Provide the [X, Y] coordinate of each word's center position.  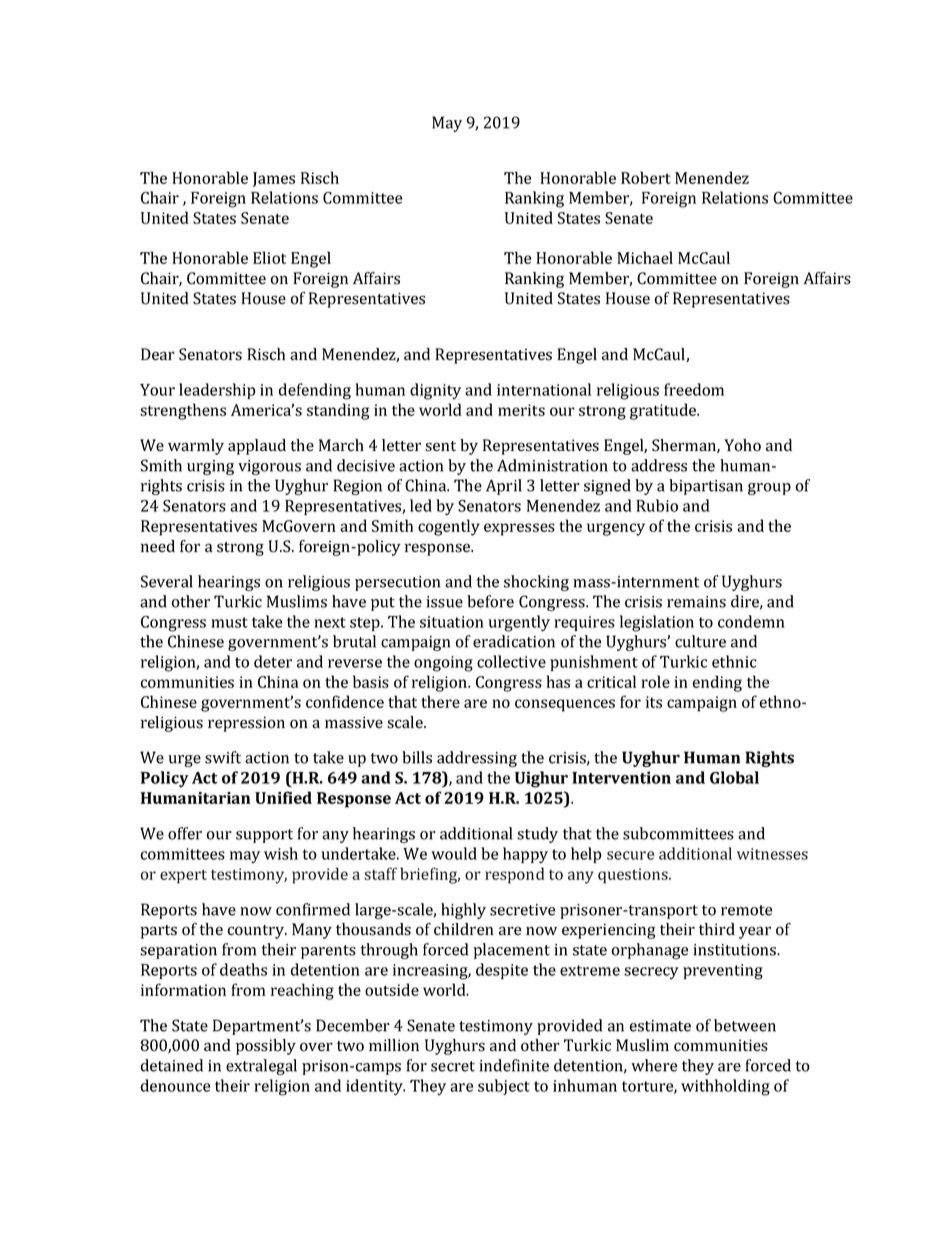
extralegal [261, 1067]
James [274, 179]
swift [223, 757]
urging [210, 467]
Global [734, 777]
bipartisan [706, 487]
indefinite [514, 1065]
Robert [646, 177]
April [504, 487]
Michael [645, 257]
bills [417, 757]
